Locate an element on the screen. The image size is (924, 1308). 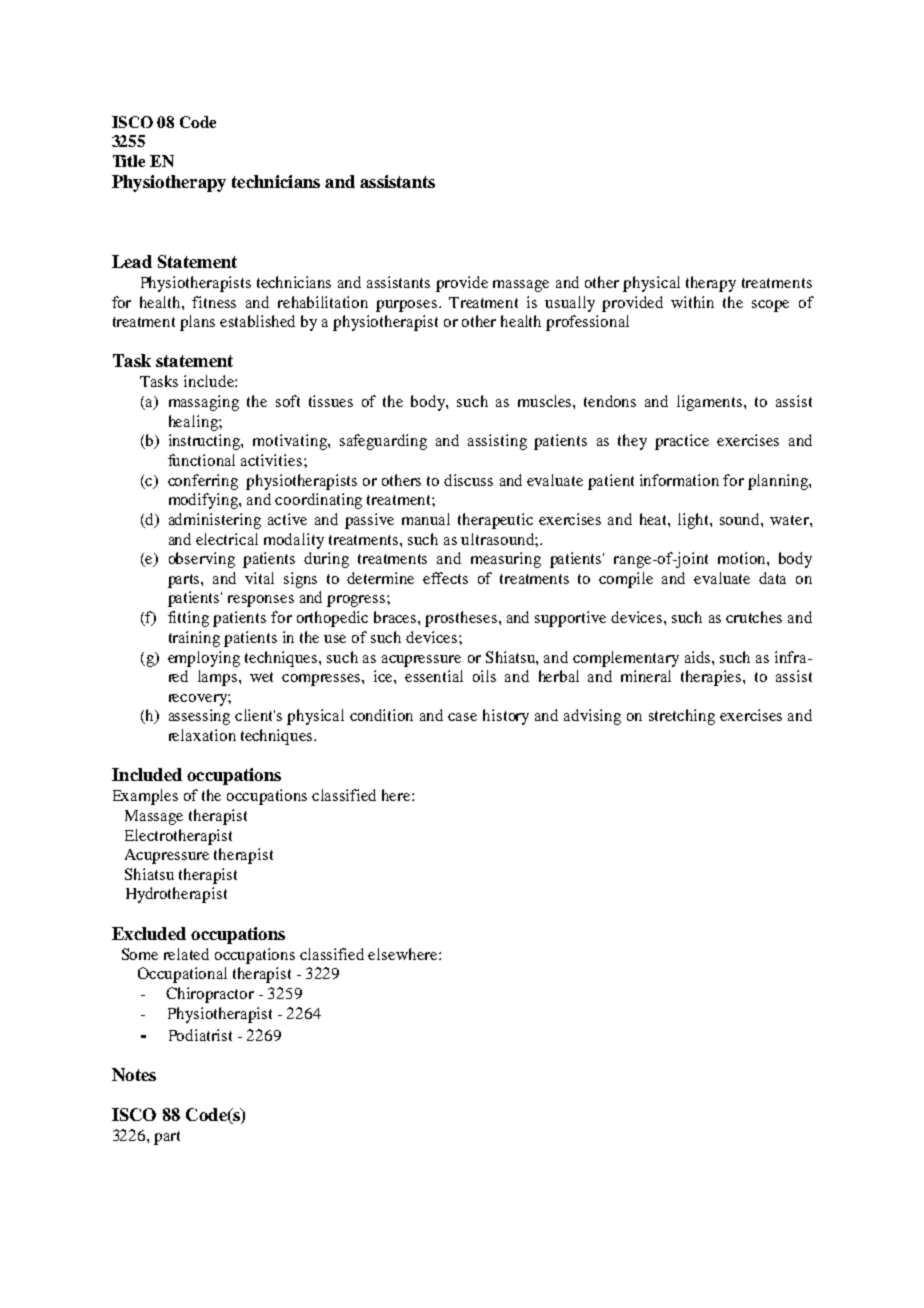
purposes is located at coordinates (406, 306).
